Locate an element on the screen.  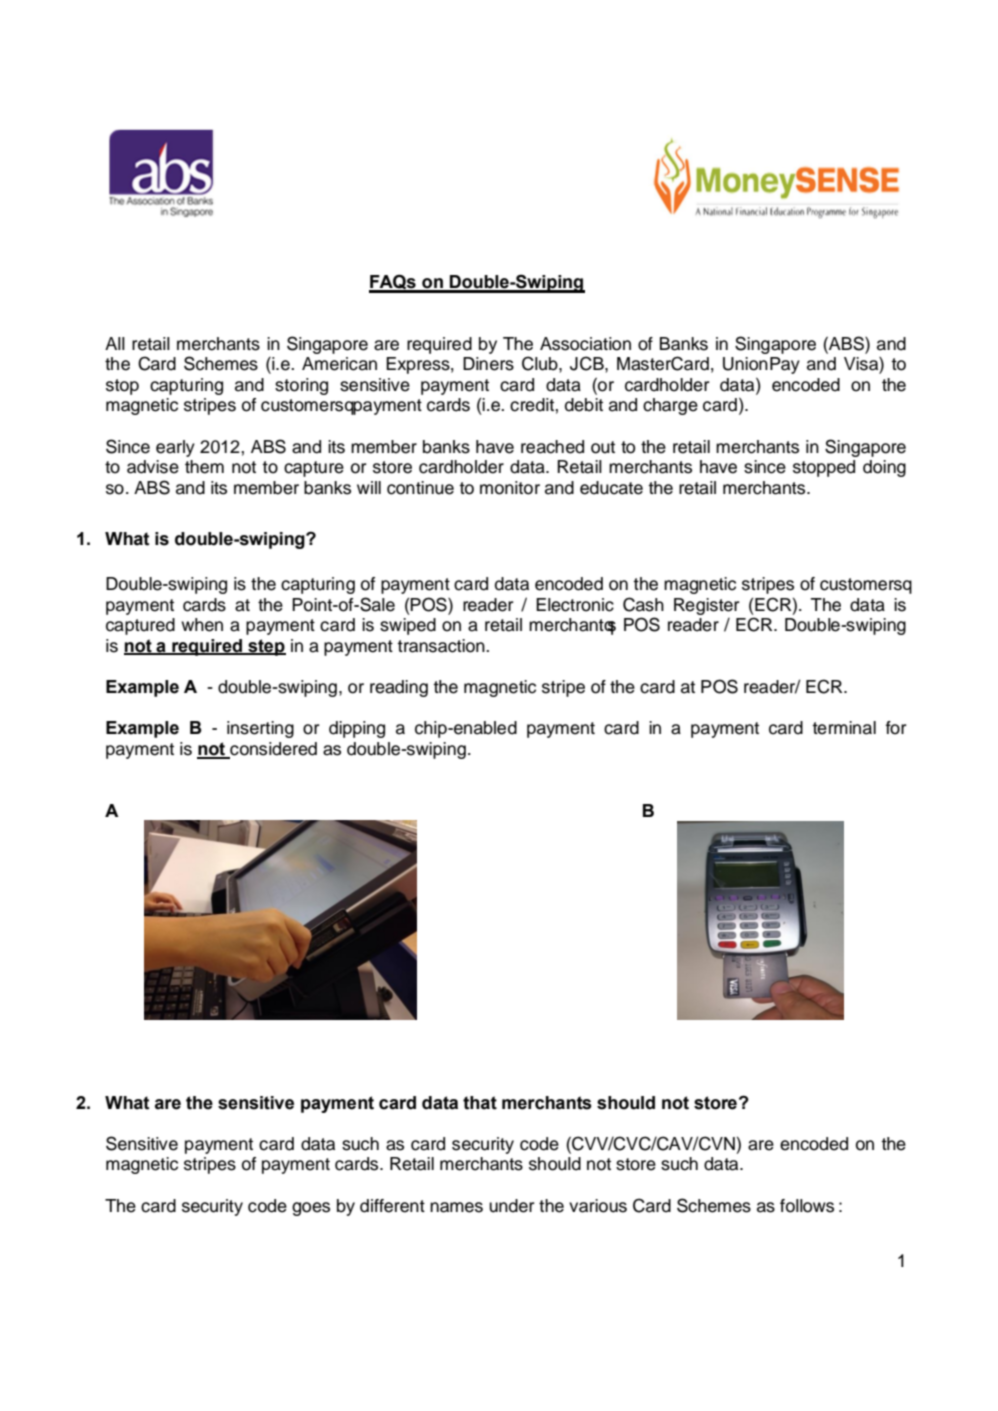
considered is located at coordinates (272, 750).
